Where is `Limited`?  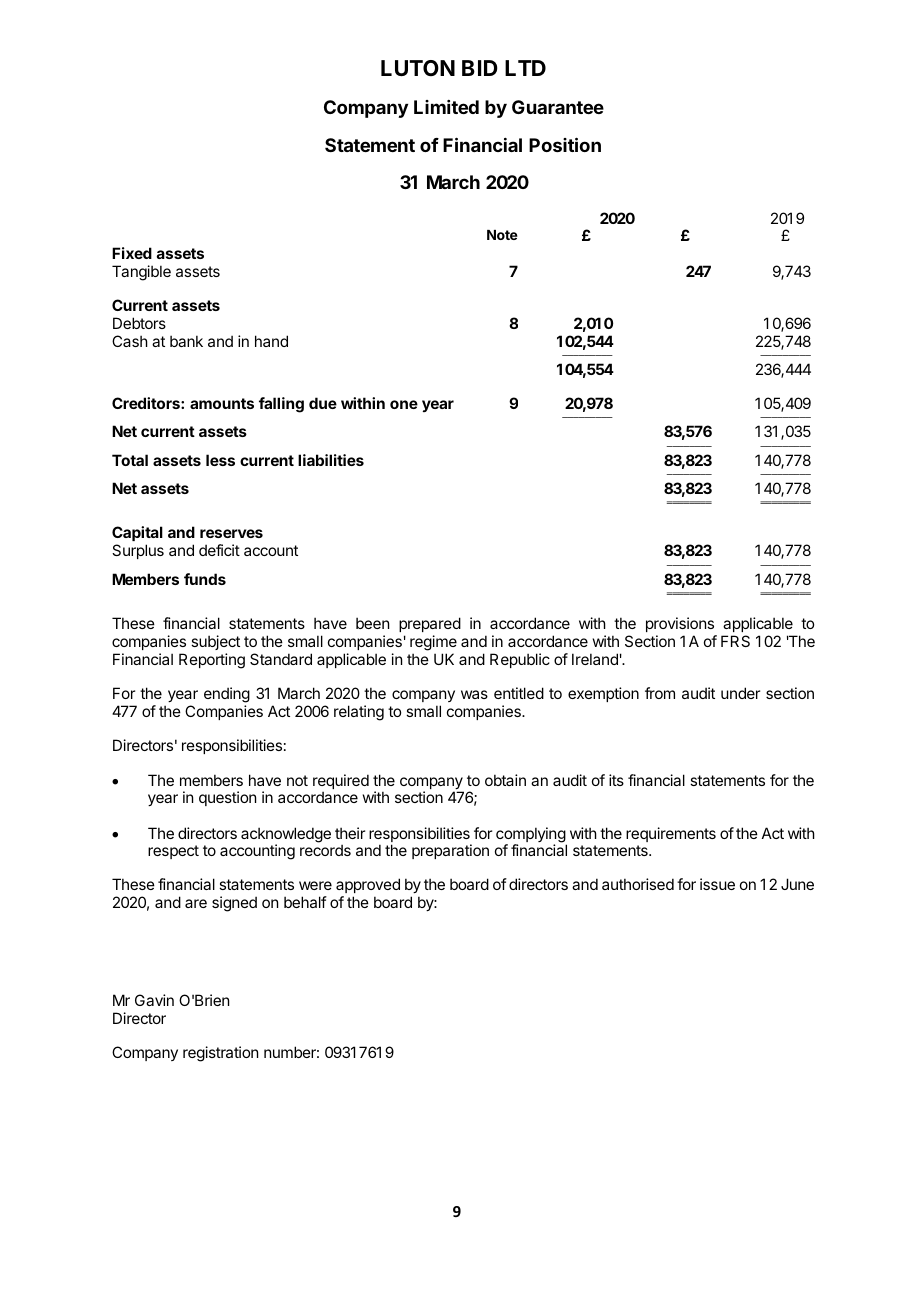 Limited is located at coordinates (446, 107).
